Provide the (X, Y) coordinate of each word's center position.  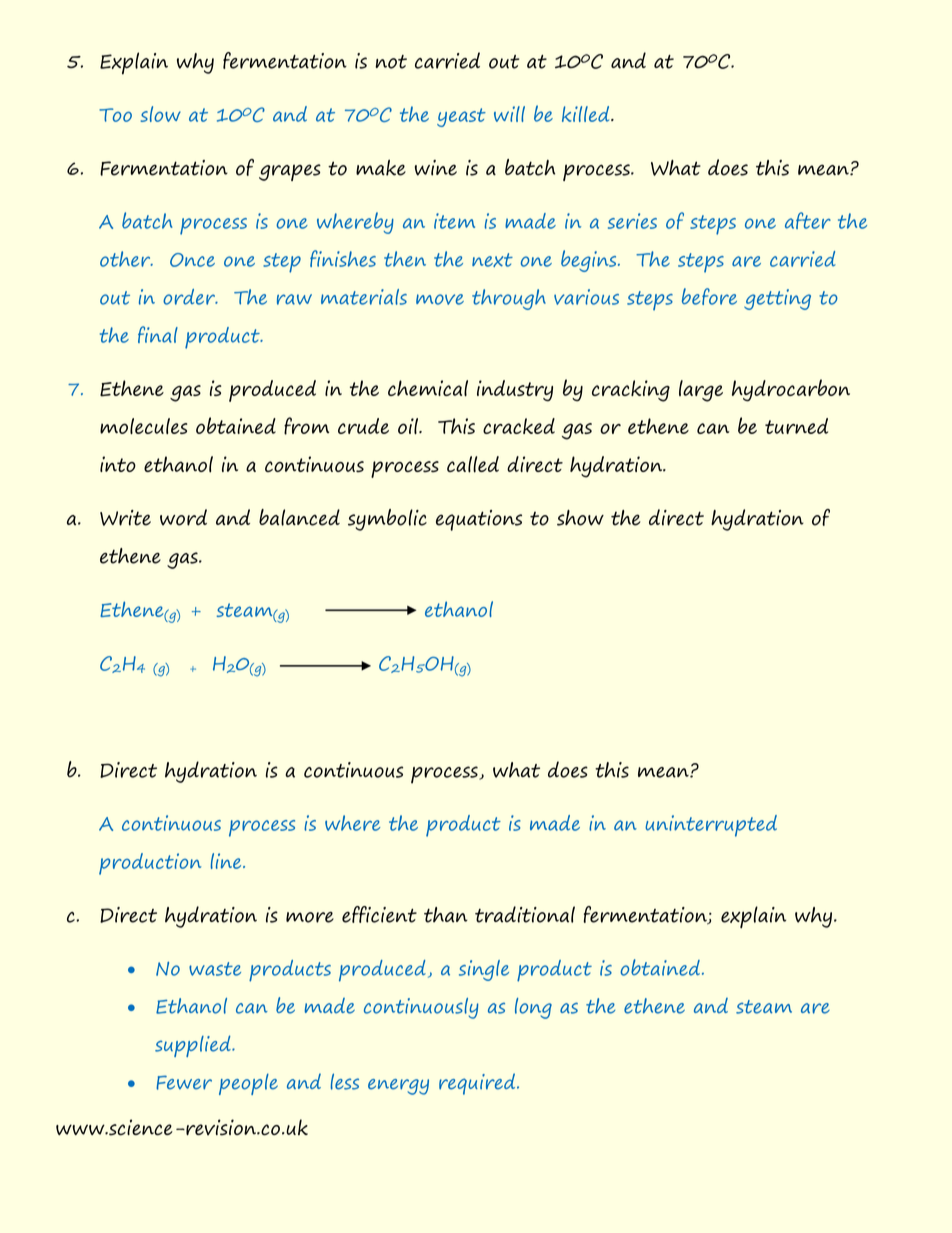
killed (587, 114)
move (440, 299)
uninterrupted (711, 826)
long (533, 1008)
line (227, 861)
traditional (525, 914)
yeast (461, 117)
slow (160, 114)
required (478, 1084)
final (158, 334)
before (709, 296)
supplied (194, 1046)
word (183, 517)
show (580, 518)
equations (479, 520)
